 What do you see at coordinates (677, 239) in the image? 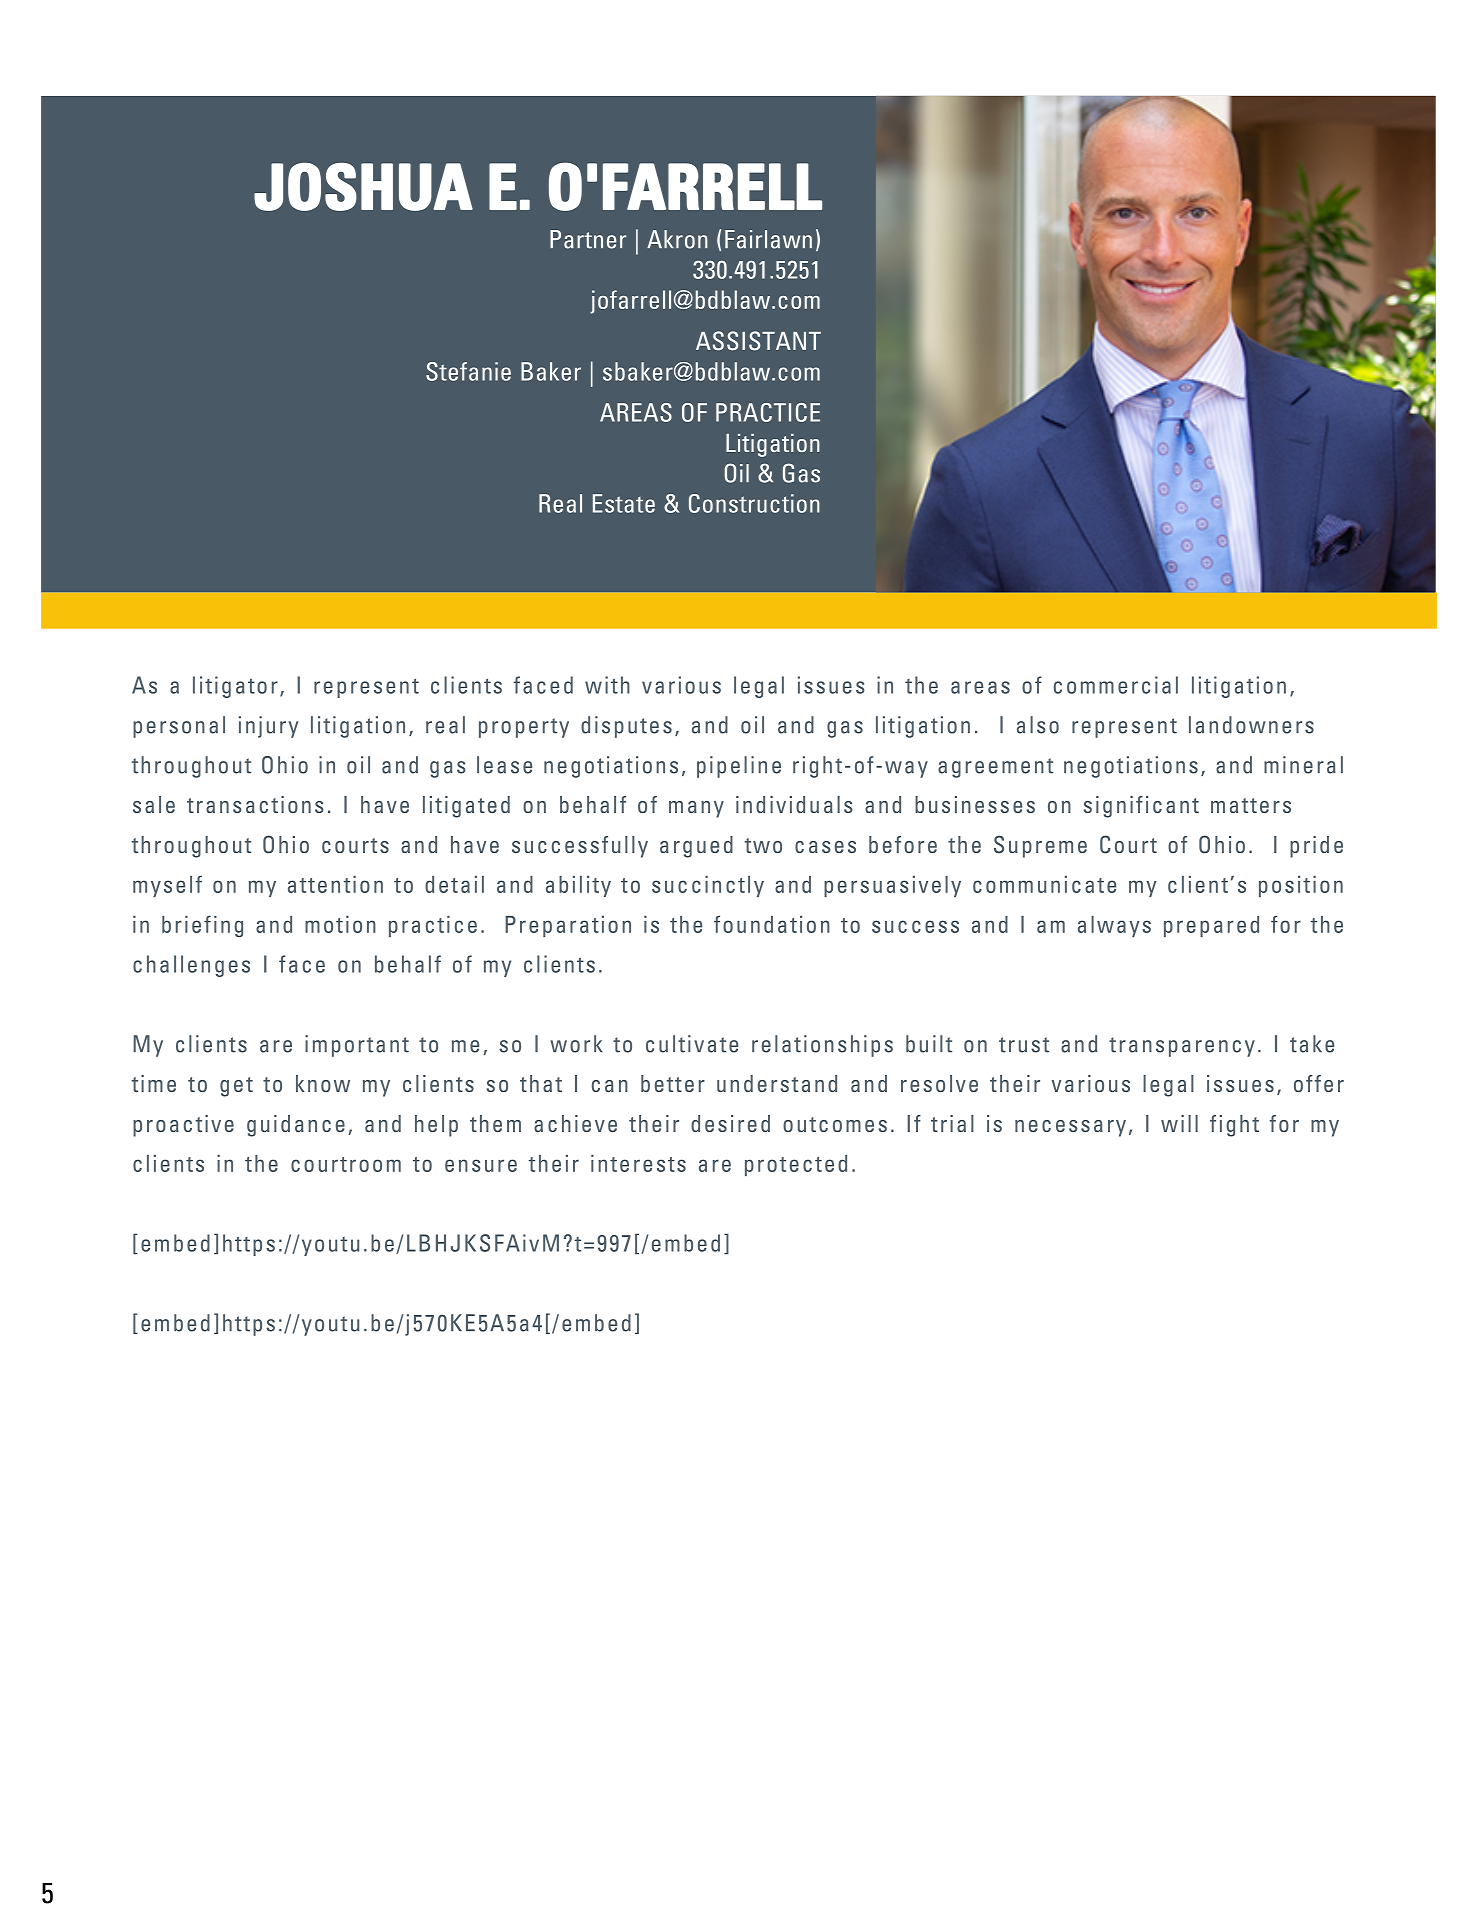
I see `Akron` at bounding box center [677, 239].
